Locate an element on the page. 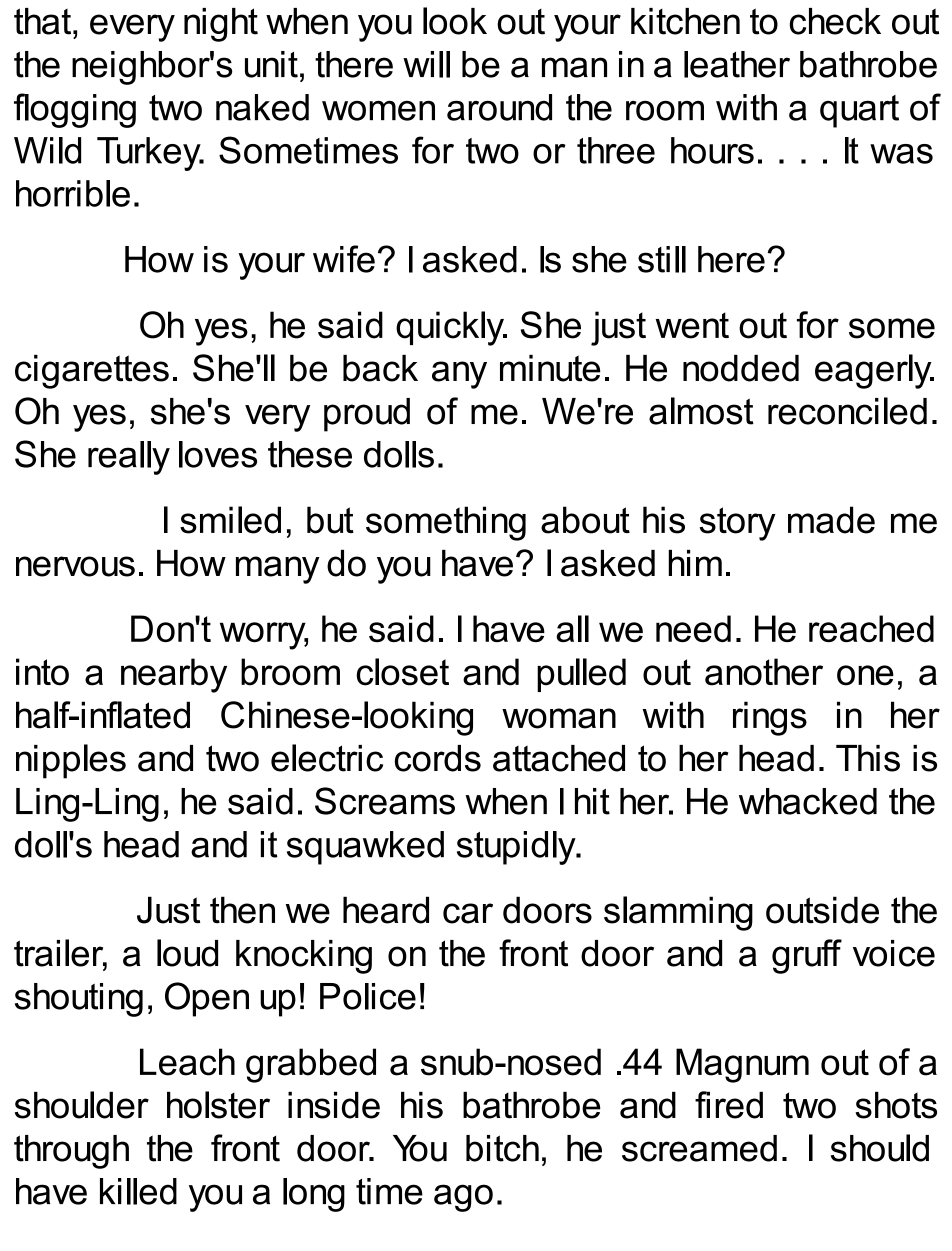 This document has height=1251, width=952. ago is located at coordinates (463, 1198).
